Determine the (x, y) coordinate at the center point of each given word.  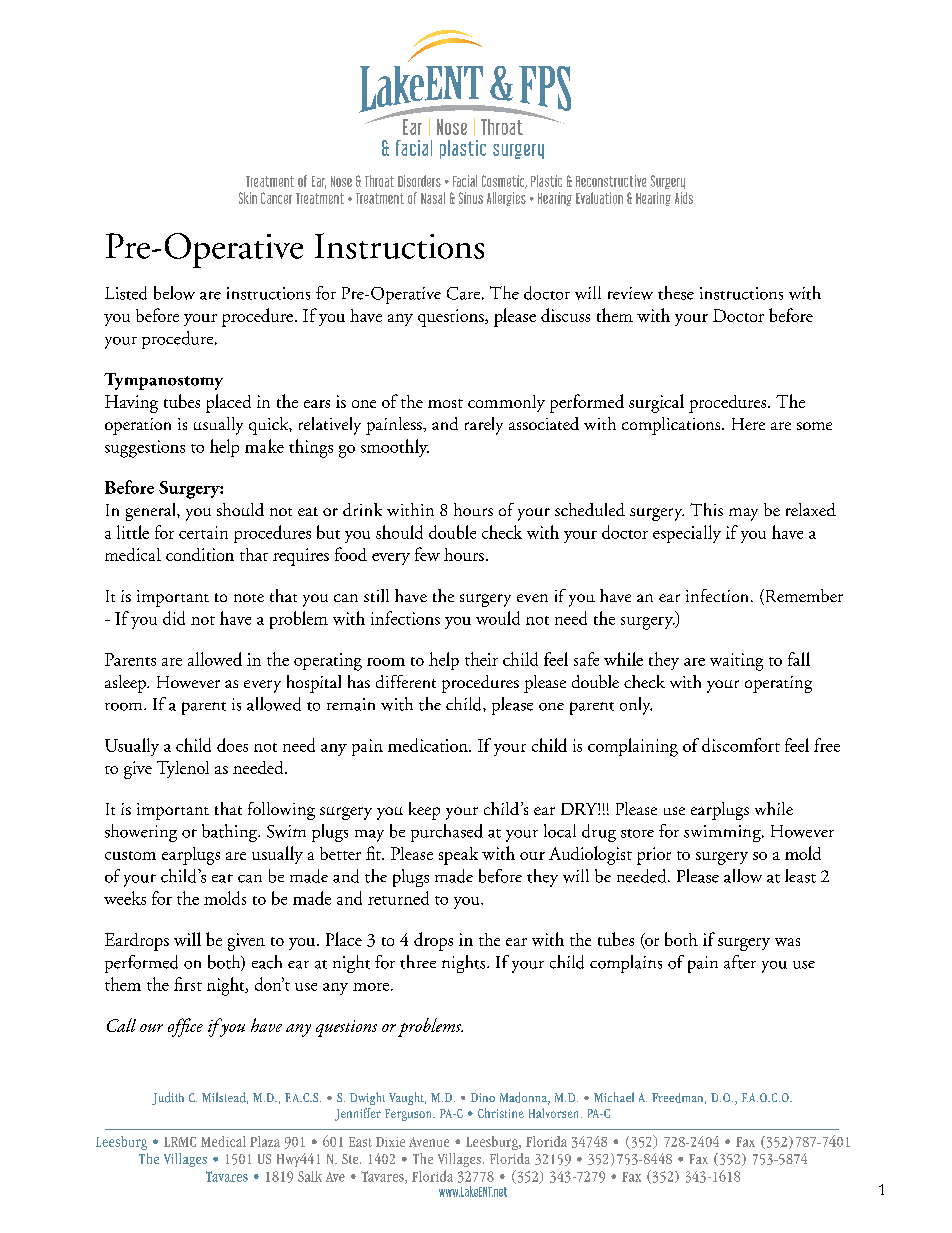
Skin (248, 198)
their (481, 659)
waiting (736, 662)
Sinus (471, 198)
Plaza (265, 1141)
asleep (126, 684)
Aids (684, 198)
